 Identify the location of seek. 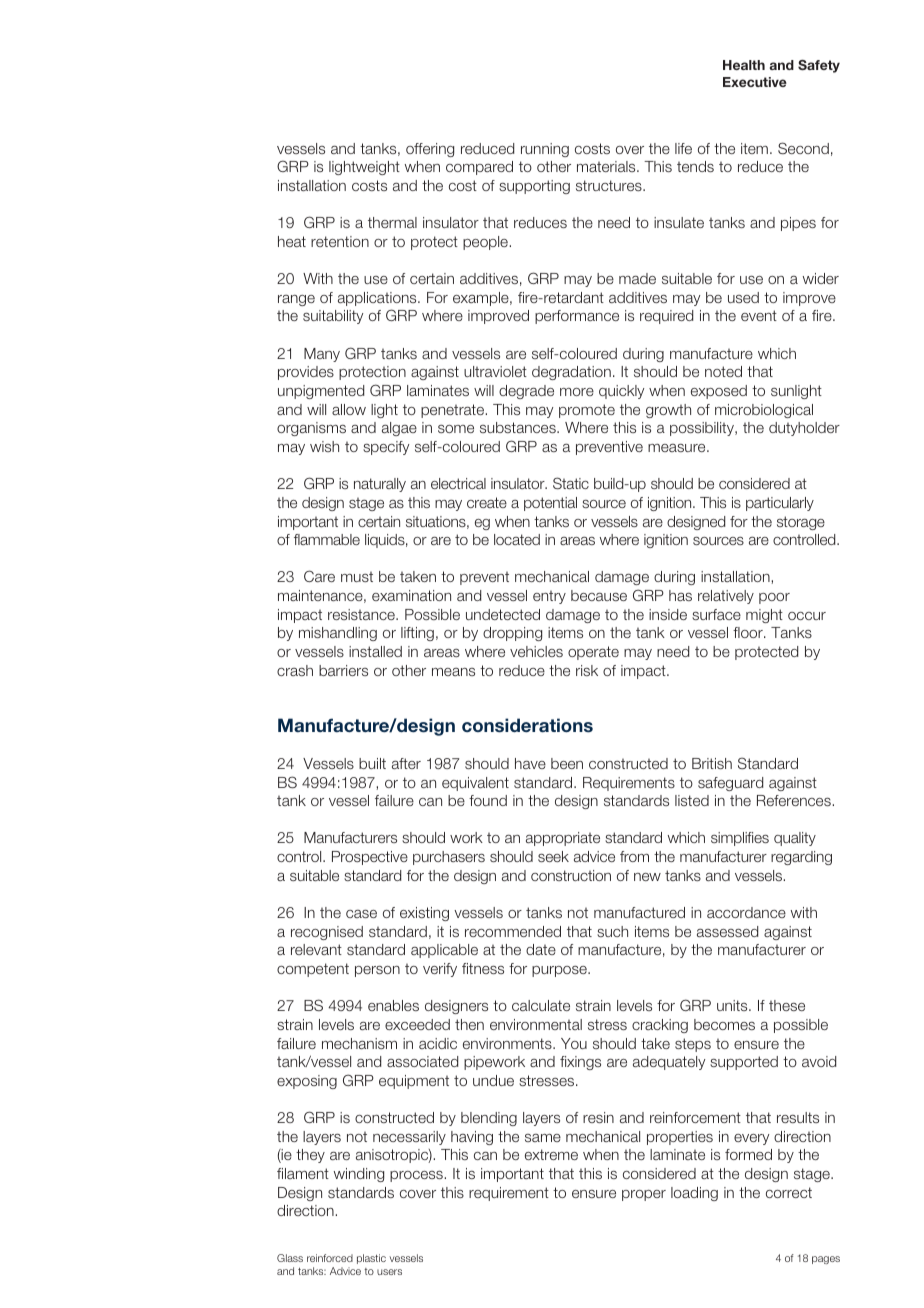
(553, 856).
